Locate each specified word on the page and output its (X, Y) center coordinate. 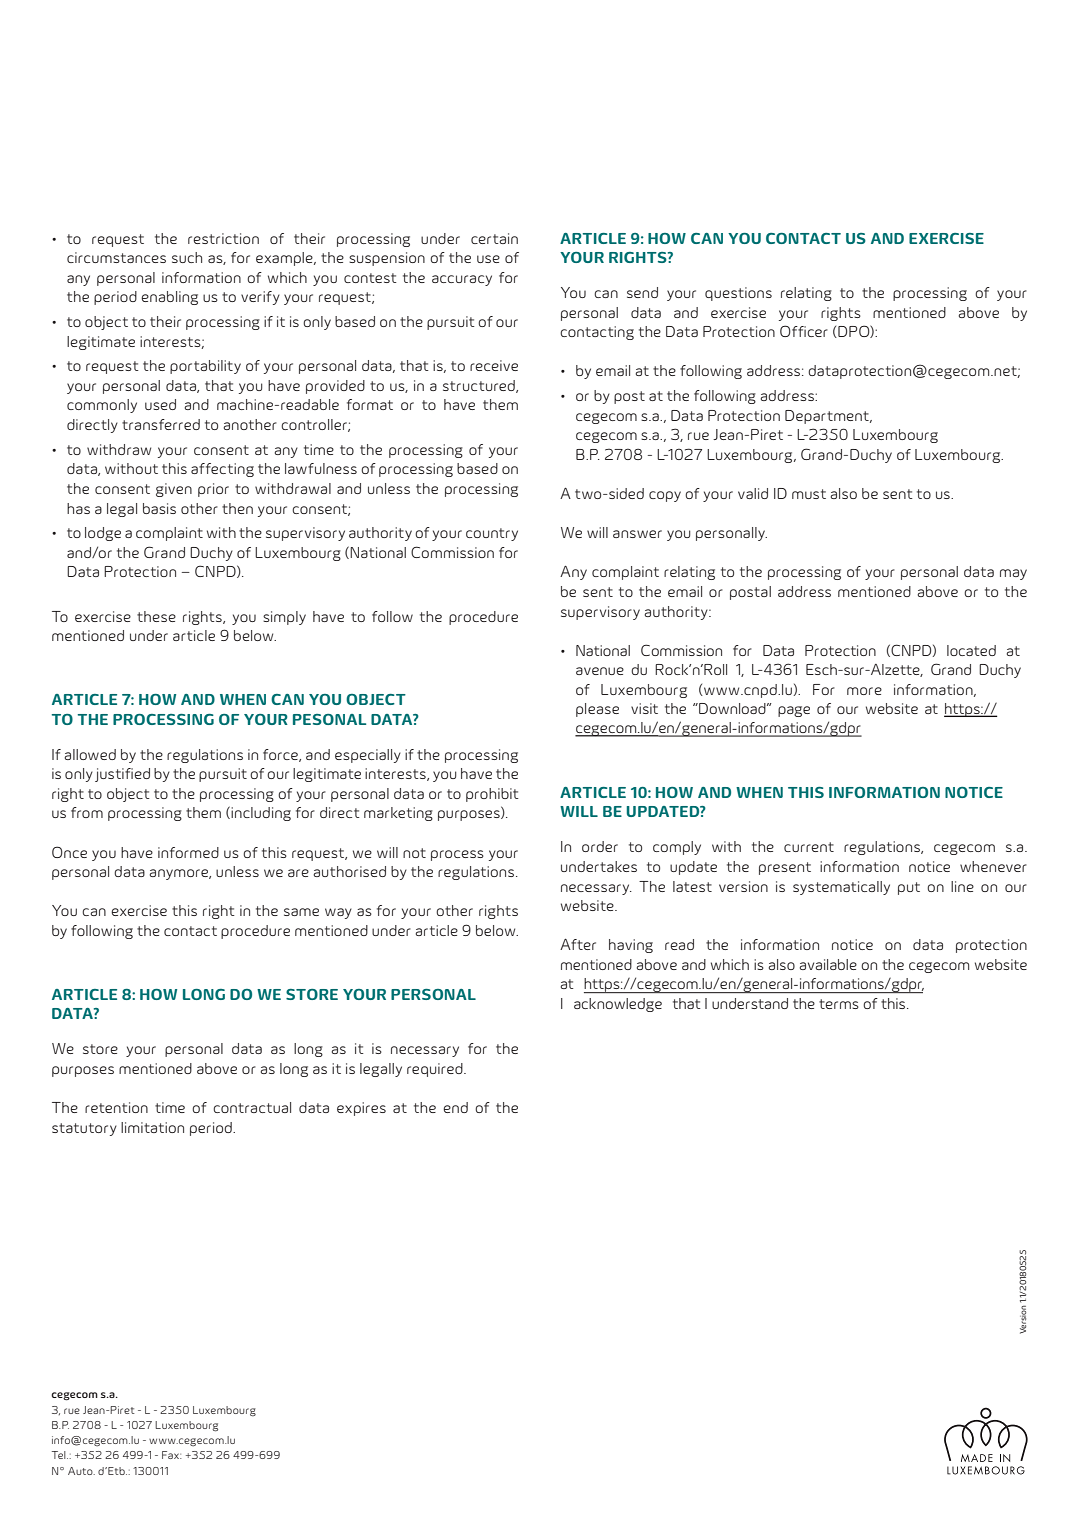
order (600, 846)
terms (839, 1004)
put (909, 888)
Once (69, 852)
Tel (60, 1455)
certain (494, 238)
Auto (81, 1471)
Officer (804, 331)
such (187, 257)
